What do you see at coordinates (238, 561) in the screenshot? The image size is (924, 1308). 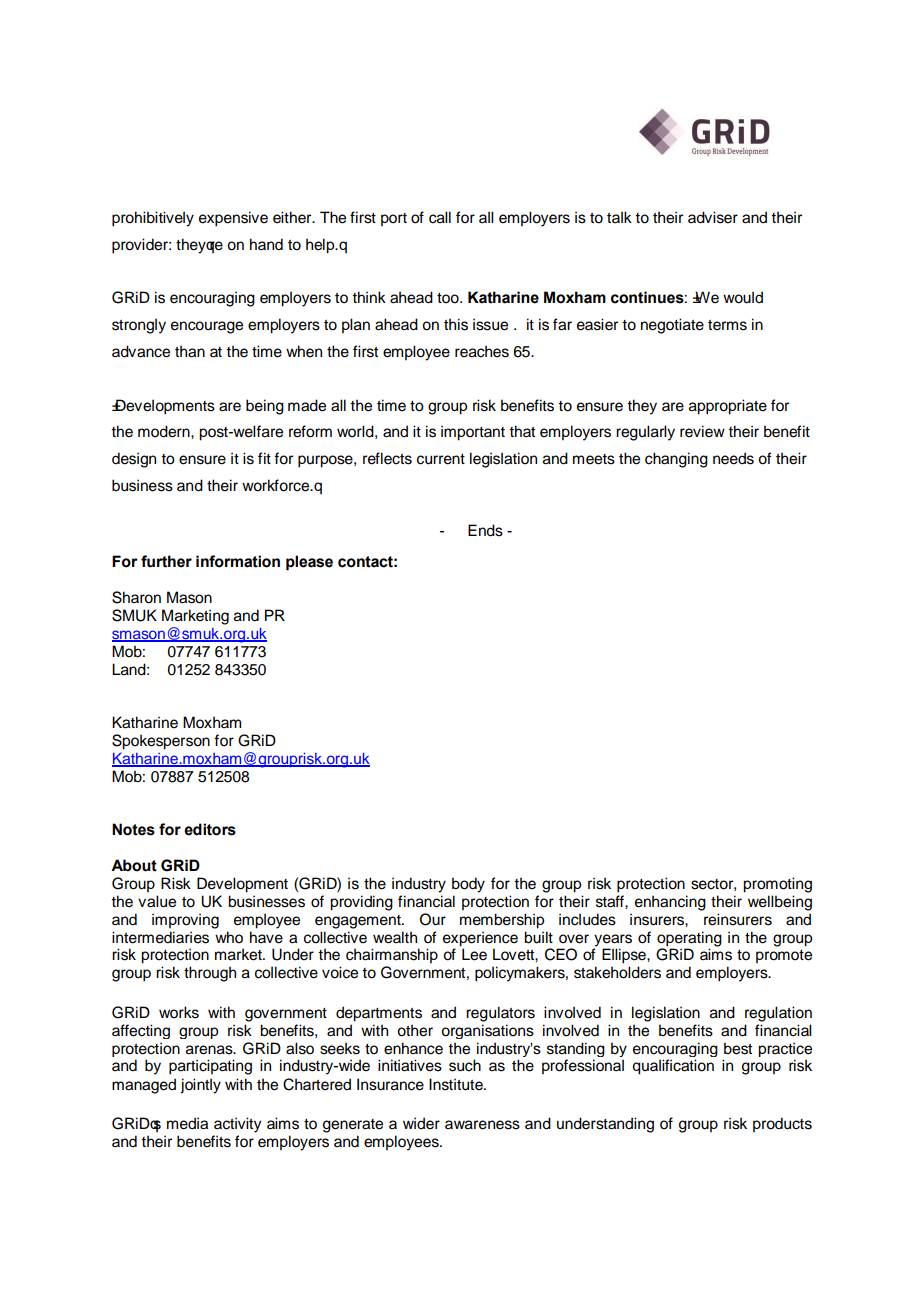 I see `information` at bounding box center [238, 561].
